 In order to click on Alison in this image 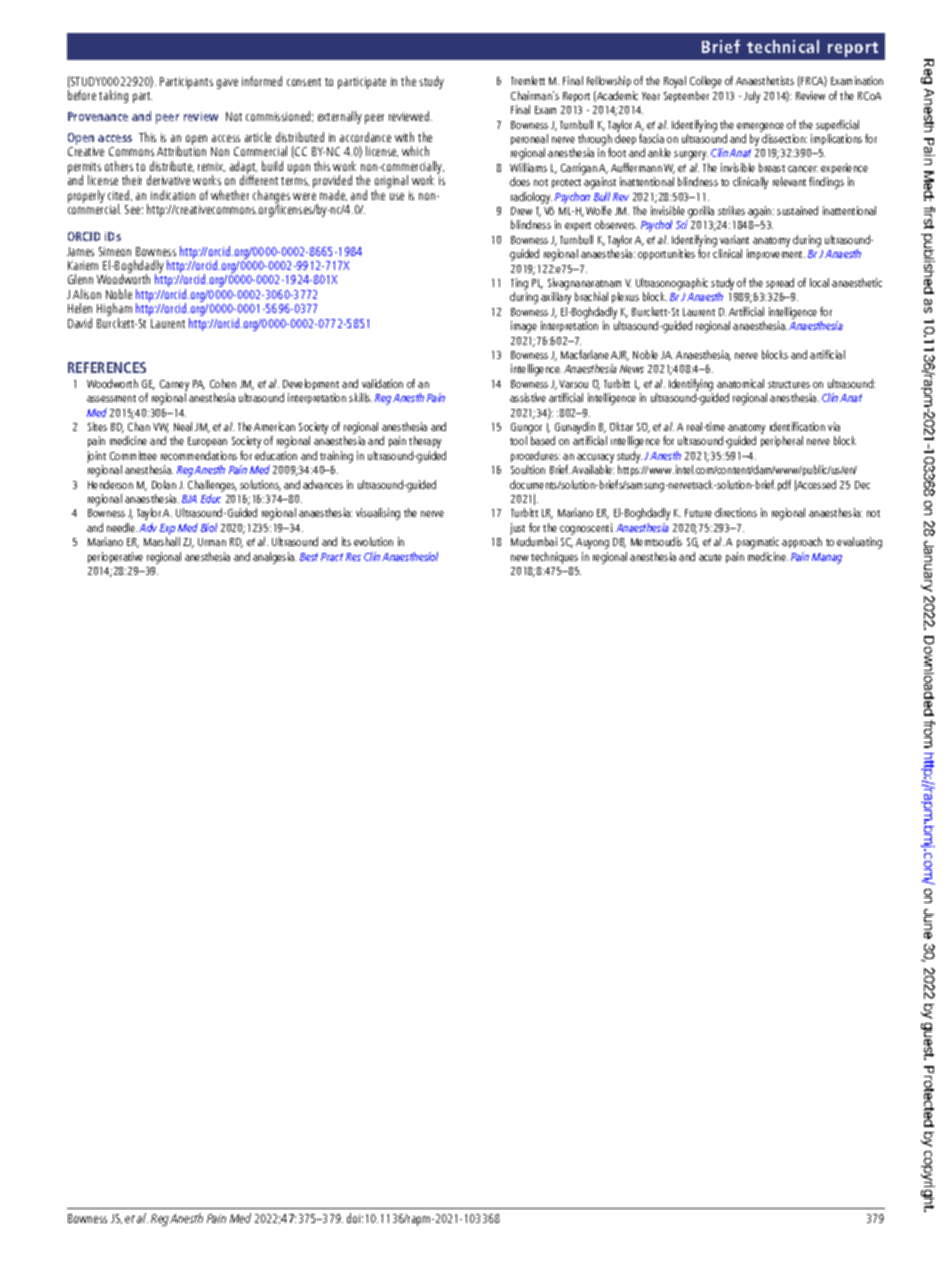, I will do `click(87, 294)`.
